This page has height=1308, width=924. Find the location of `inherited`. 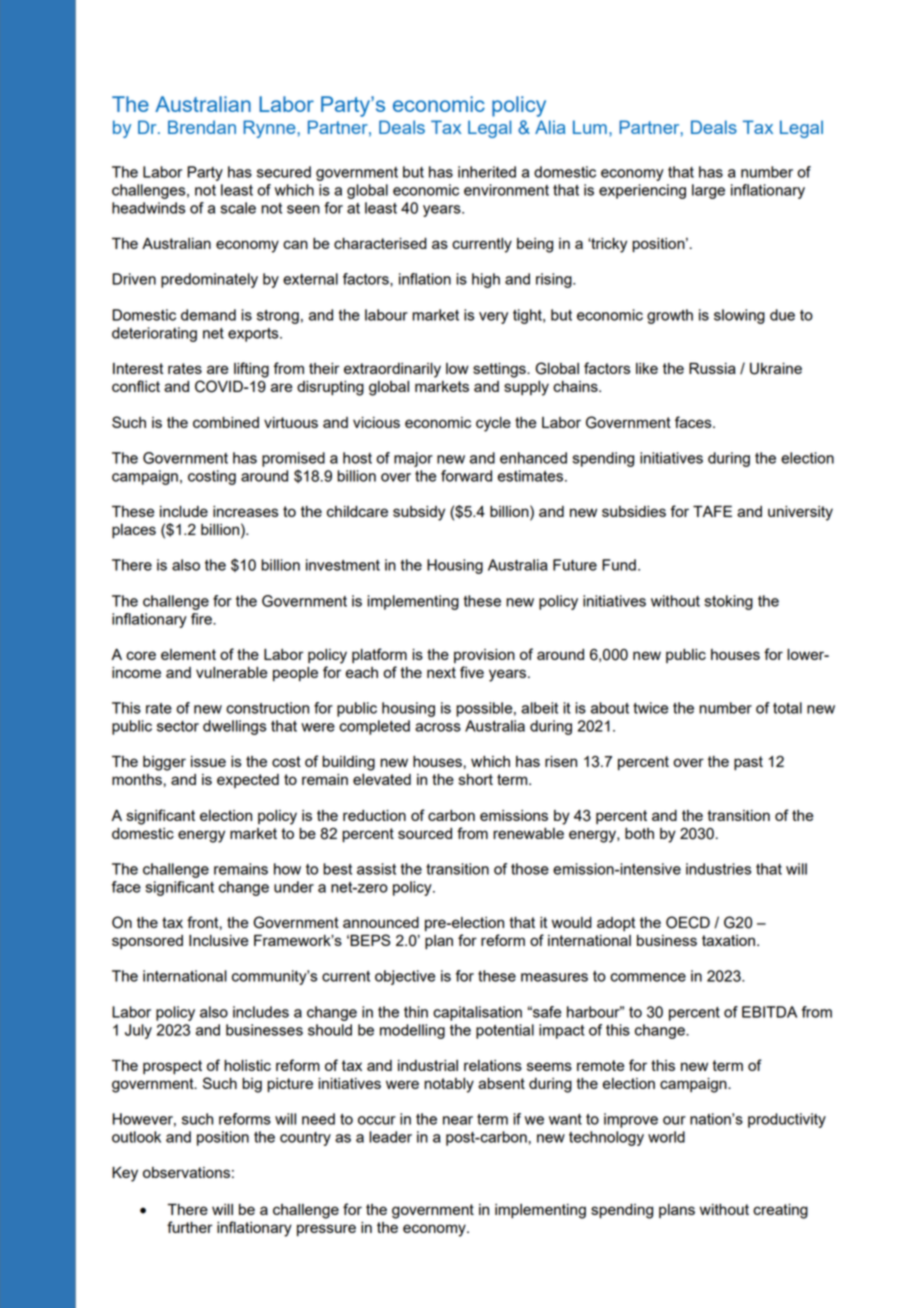

inherited is located at coordinates (487, 172).
